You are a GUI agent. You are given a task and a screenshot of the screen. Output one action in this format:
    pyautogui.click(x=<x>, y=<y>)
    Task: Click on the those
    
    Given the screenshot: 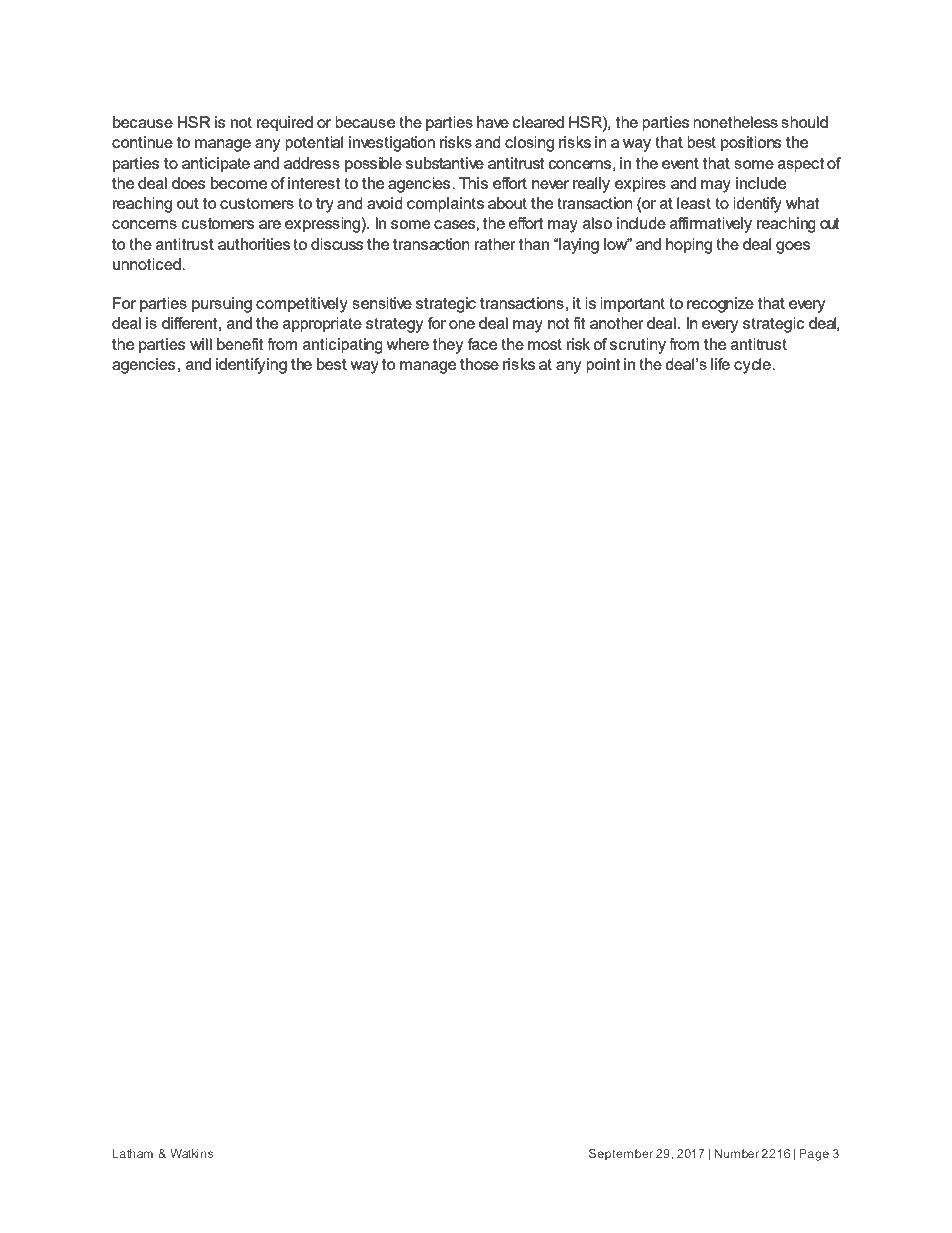 What is the action you would take?
    pyautogui.click(x=479, y=364)
